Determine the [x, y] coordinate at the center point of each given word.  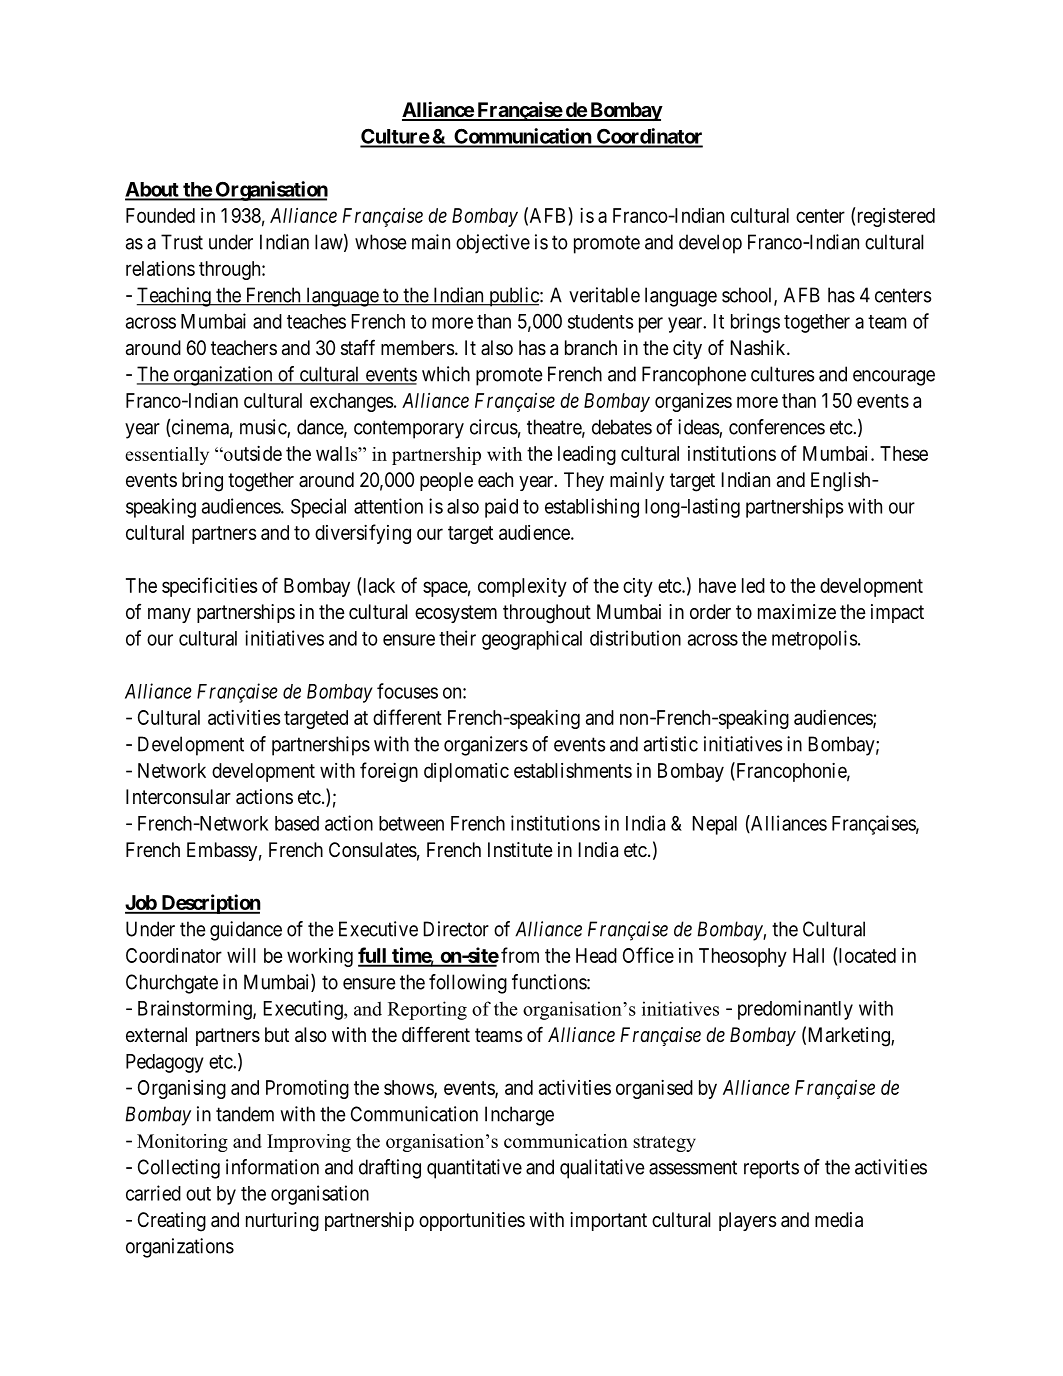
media [839, 1220]
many [169, 615]
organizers [486, 746]
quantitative [474, 1169]
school [748, 296]
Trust [182, 242]
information [272, 1167]
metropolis [815, 640]
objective [493, 244]
